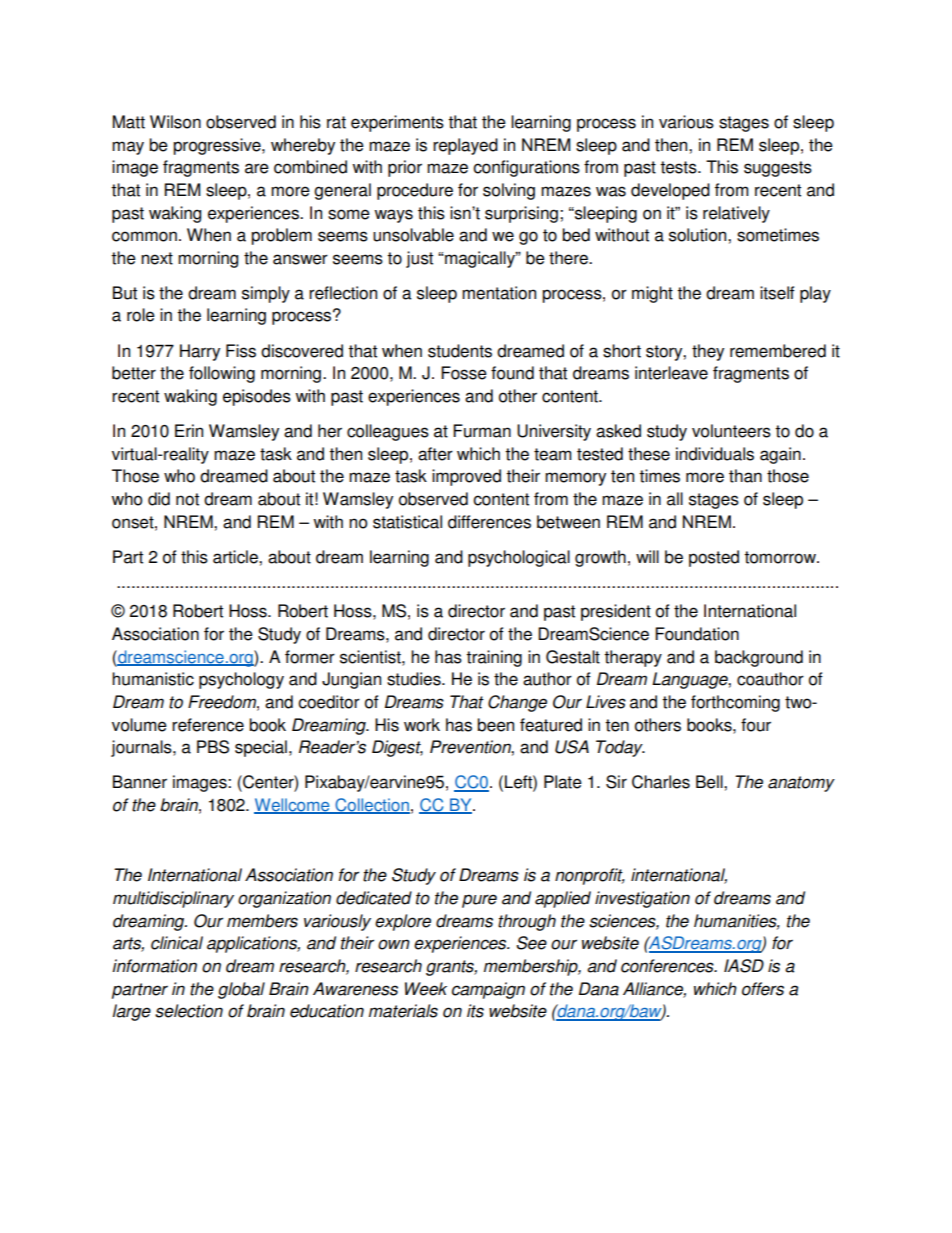 This document has width=952, height=1233. What do you see at coordinates (460, 351) in the document?
I see `students` at bounding box center [460, 351].
